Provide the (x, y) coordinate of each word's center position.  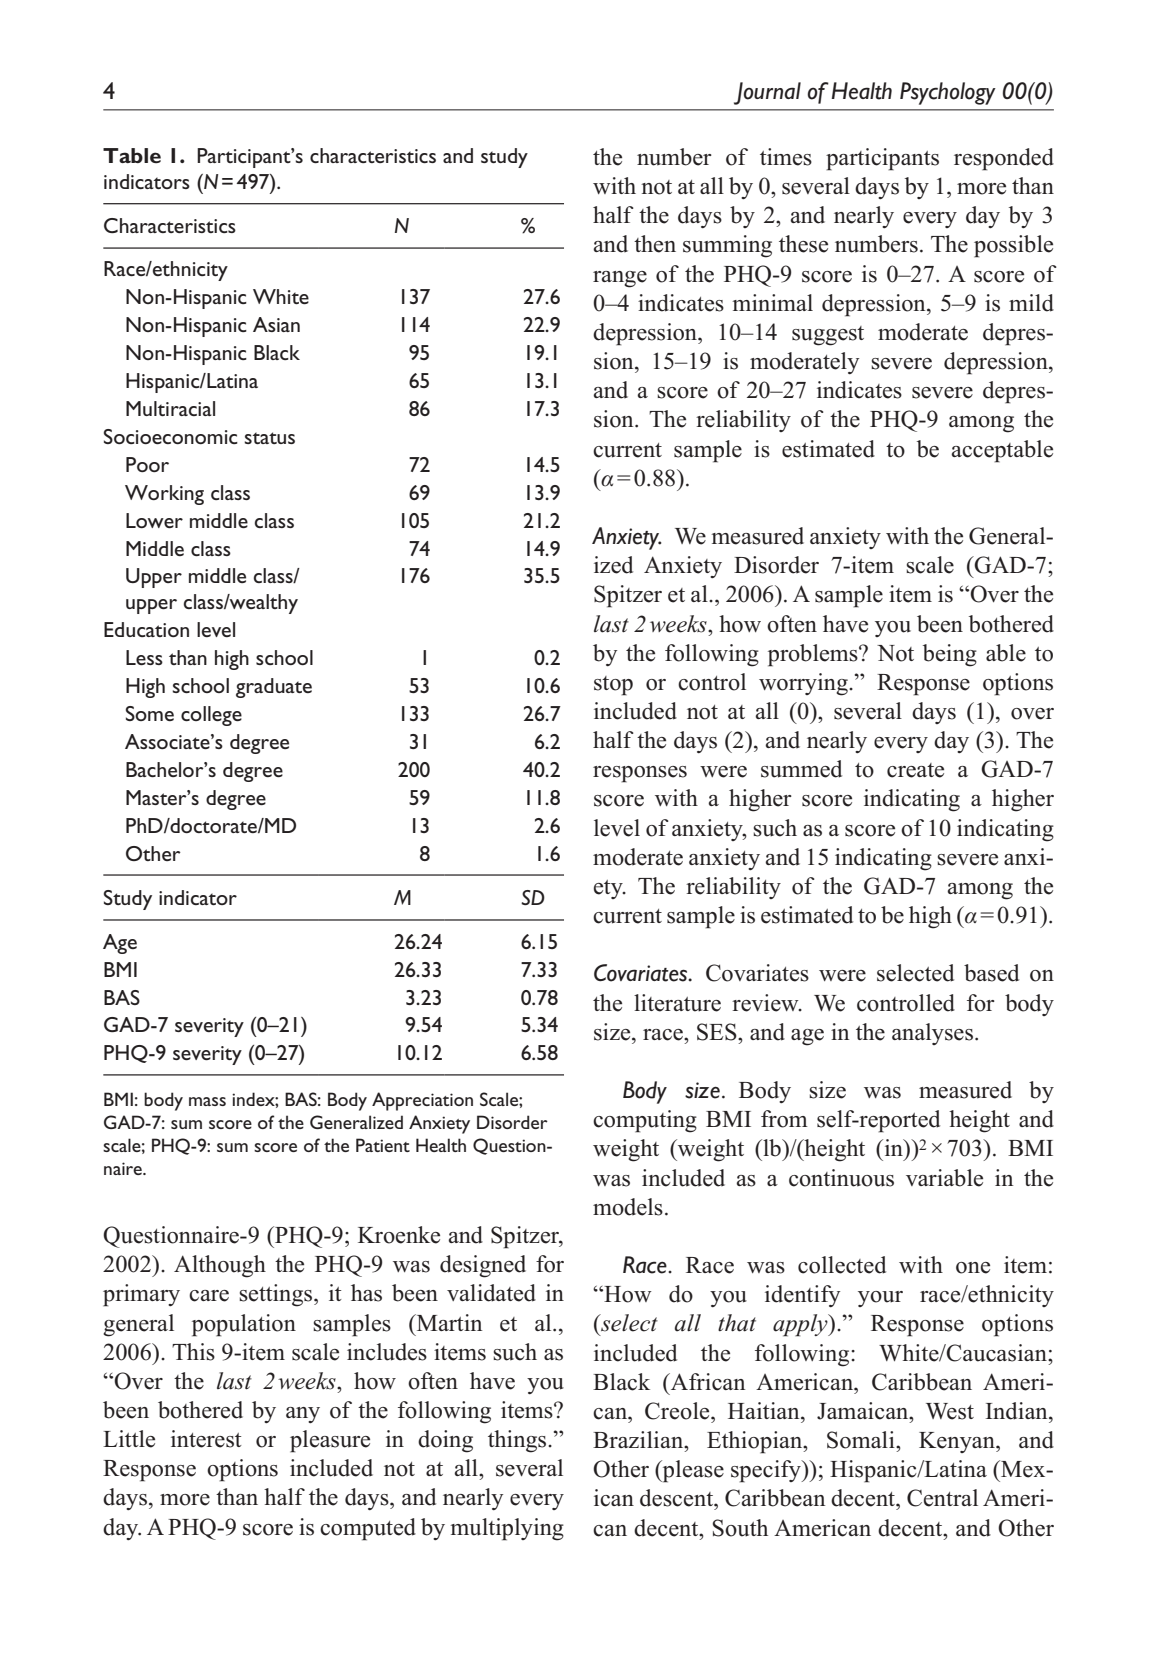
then (655, 244)
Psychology (948, 93)
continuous (841, 1178)
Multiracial (170, 408)
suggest (828, 336)
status (269, 438)
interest (206, 1439)
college (211, 716)
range (620, 279)
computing (645, 1121)
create (915, 770)
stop (613, 686)
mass (207, 1101)
